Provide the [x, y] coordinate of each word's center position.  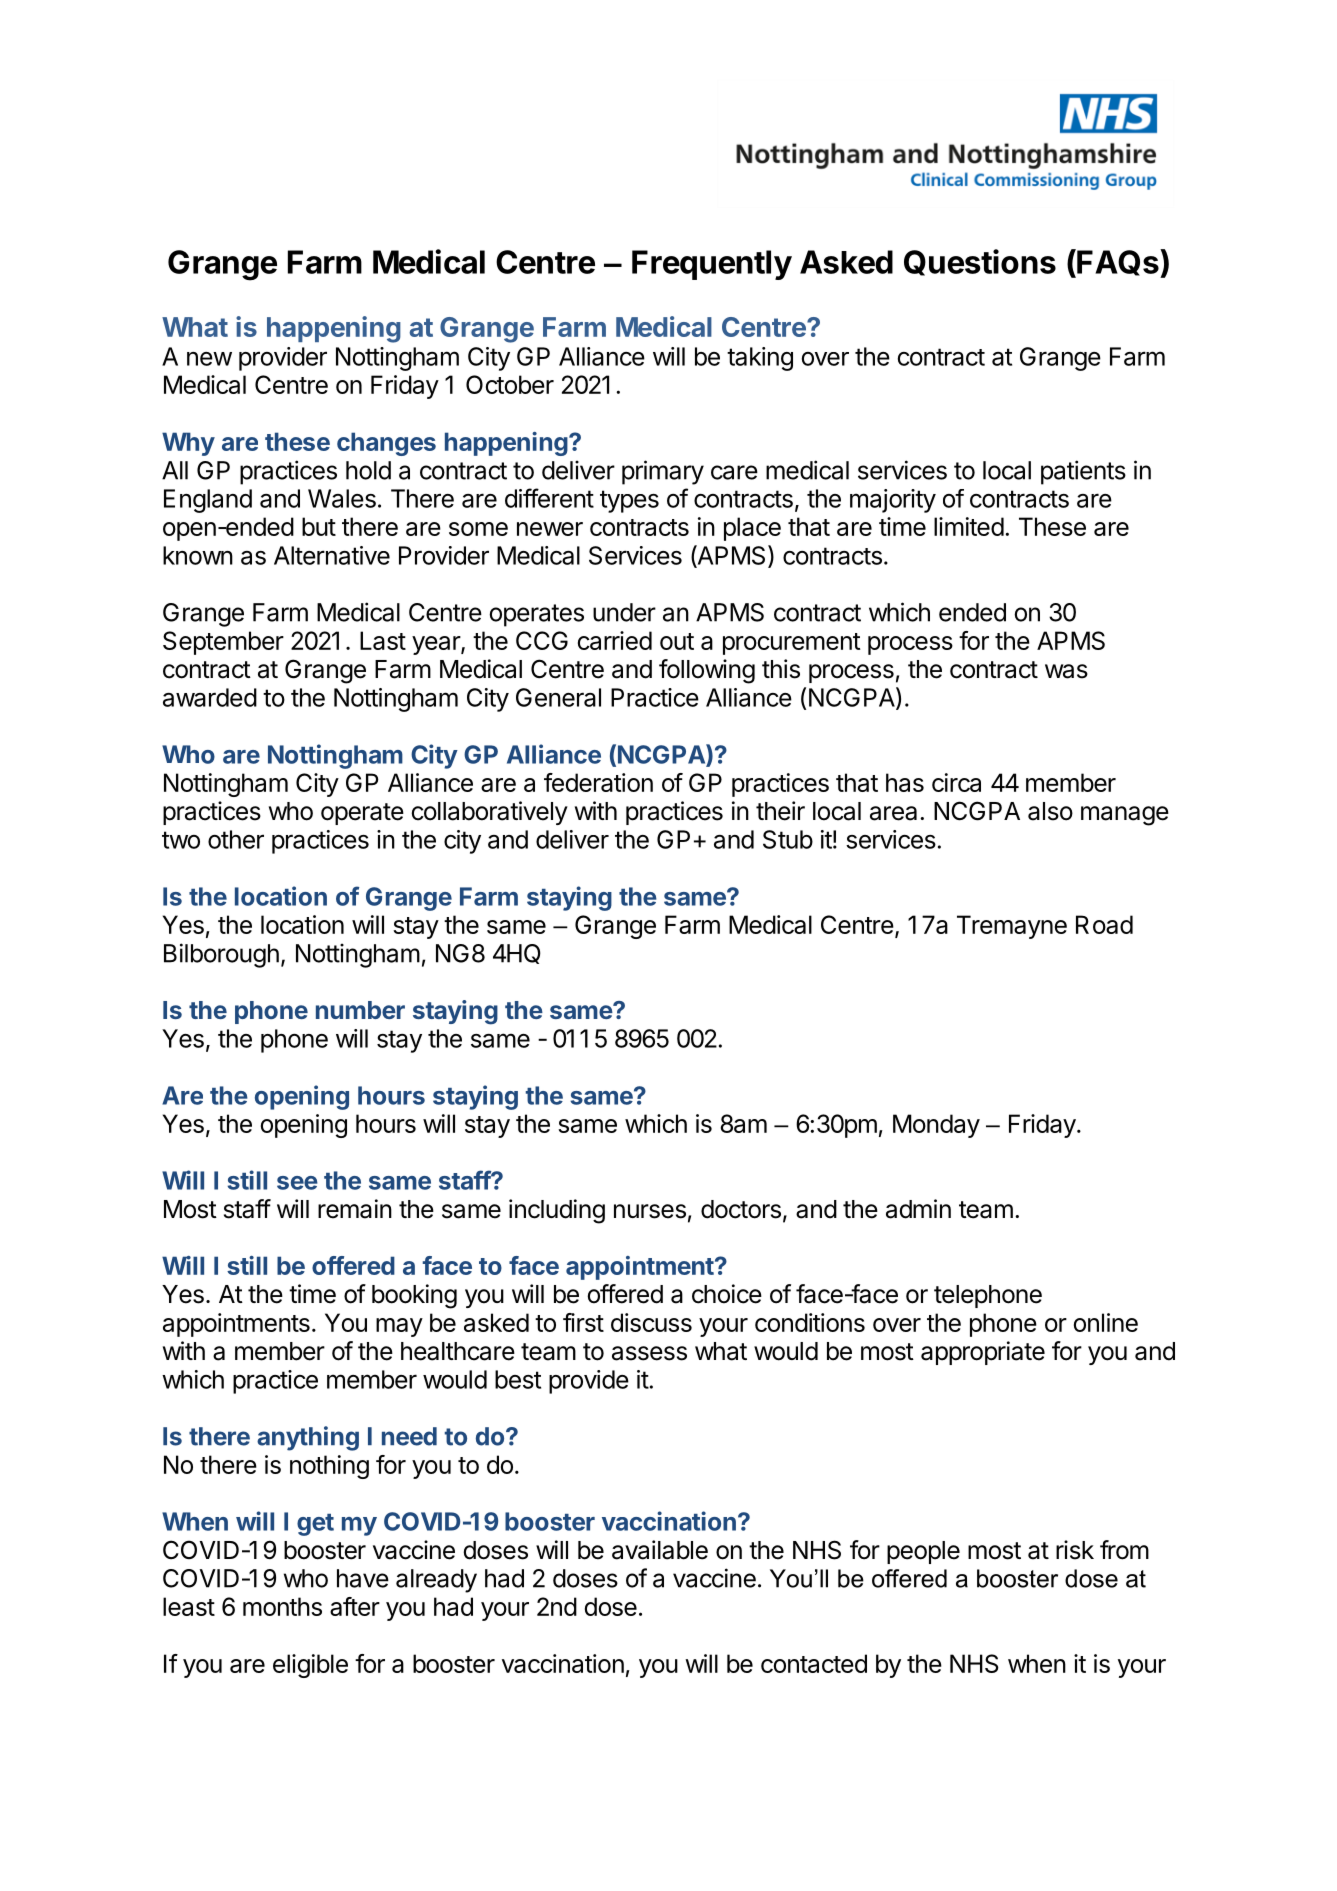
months [282, 1606]
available [660, 1550]
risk [1075, 1550]
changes [386, 444]
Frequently [712, 265]
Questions [980, 262]
